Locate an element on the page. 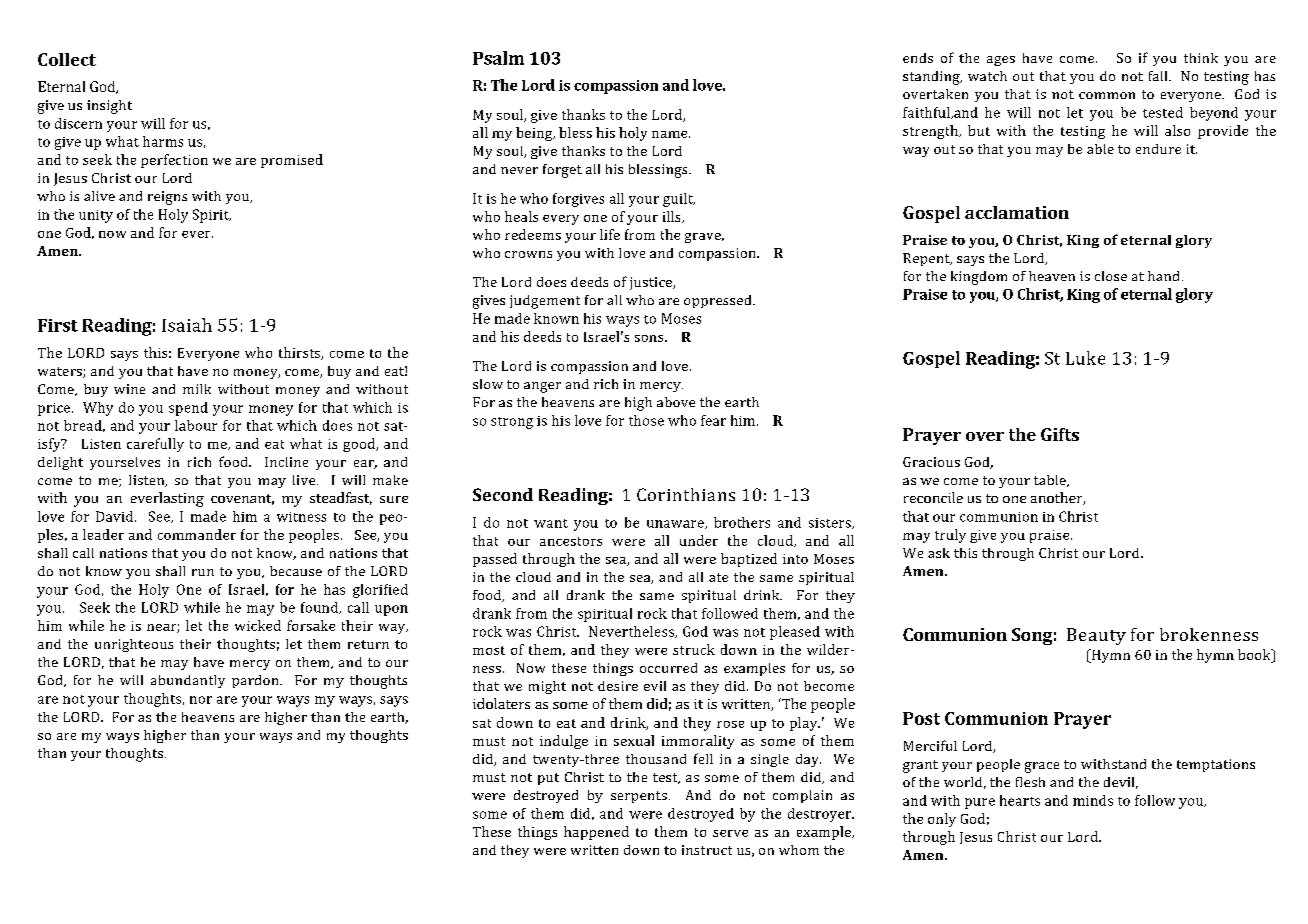 The image size is (1308, 924). Isaiah is located at coordinates (187, 325).
